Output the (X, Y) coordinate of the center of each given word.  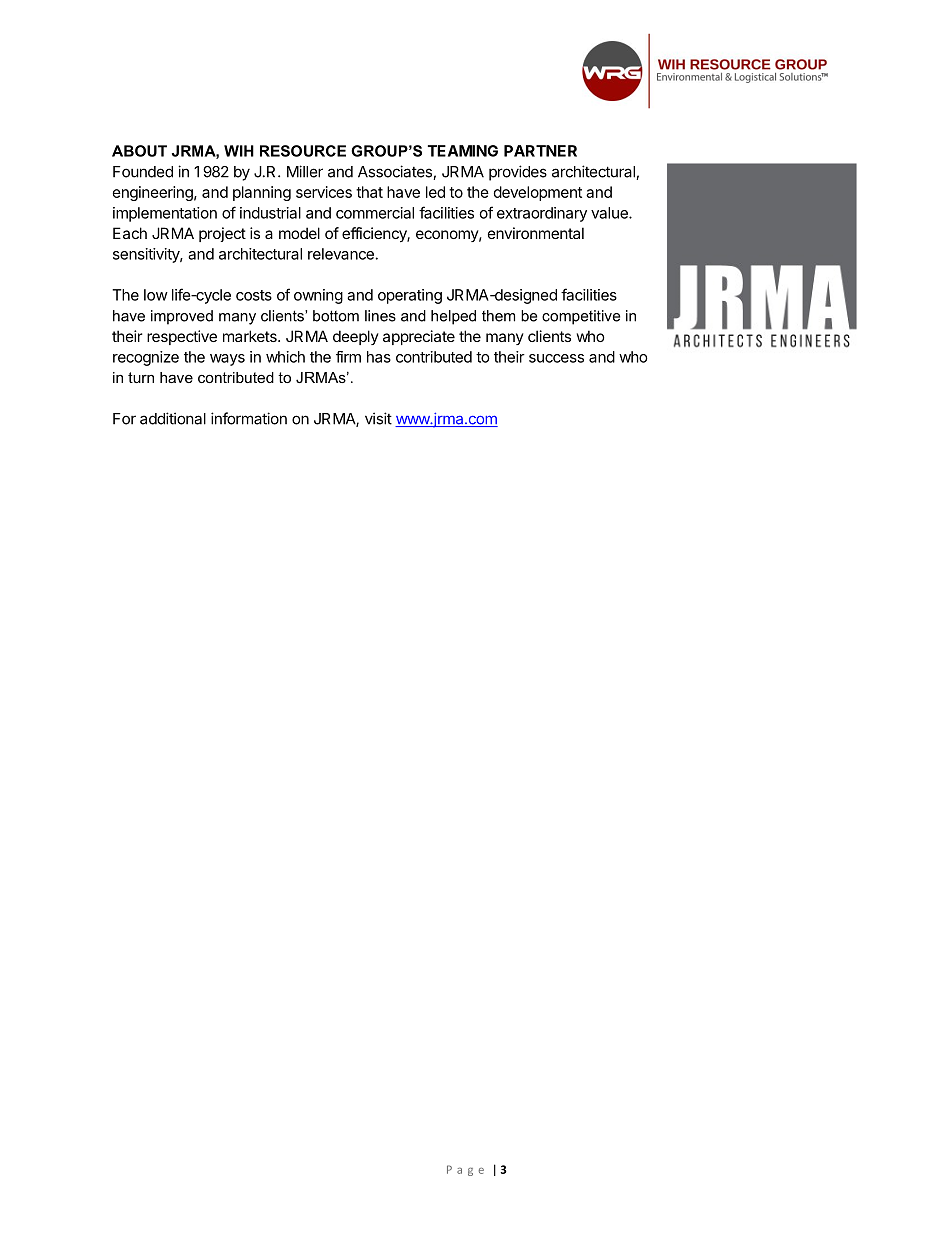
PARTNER (540, 151)
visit (378, 418)
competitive (581, 317)
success (556, 358)
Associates (396, 172)
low (156, 295)
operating (410, 296)
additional (173, 418)
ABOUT (139, 151)
